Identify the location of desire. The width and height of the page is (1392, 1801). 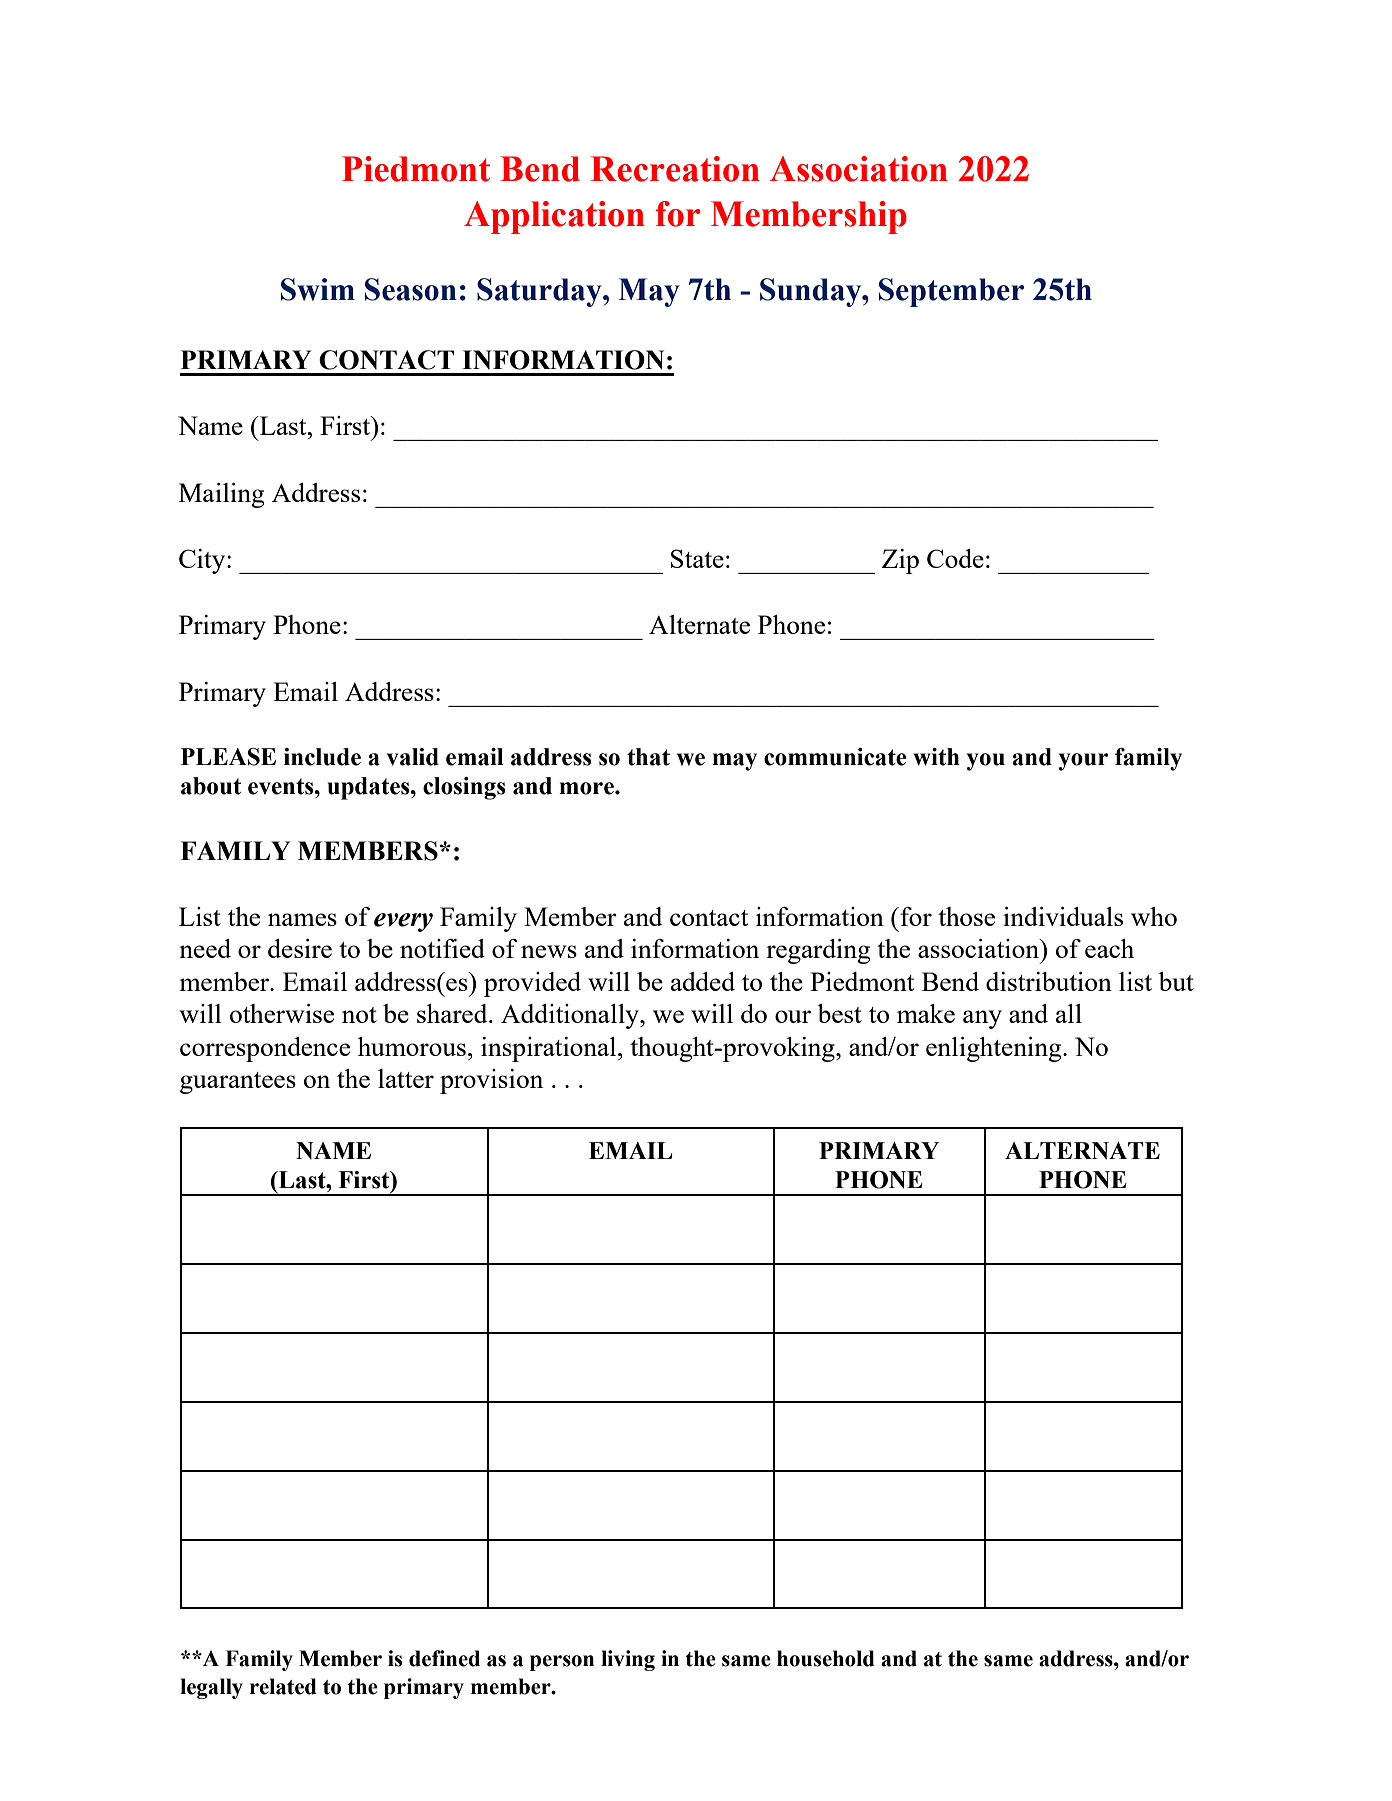
(300, 948).
